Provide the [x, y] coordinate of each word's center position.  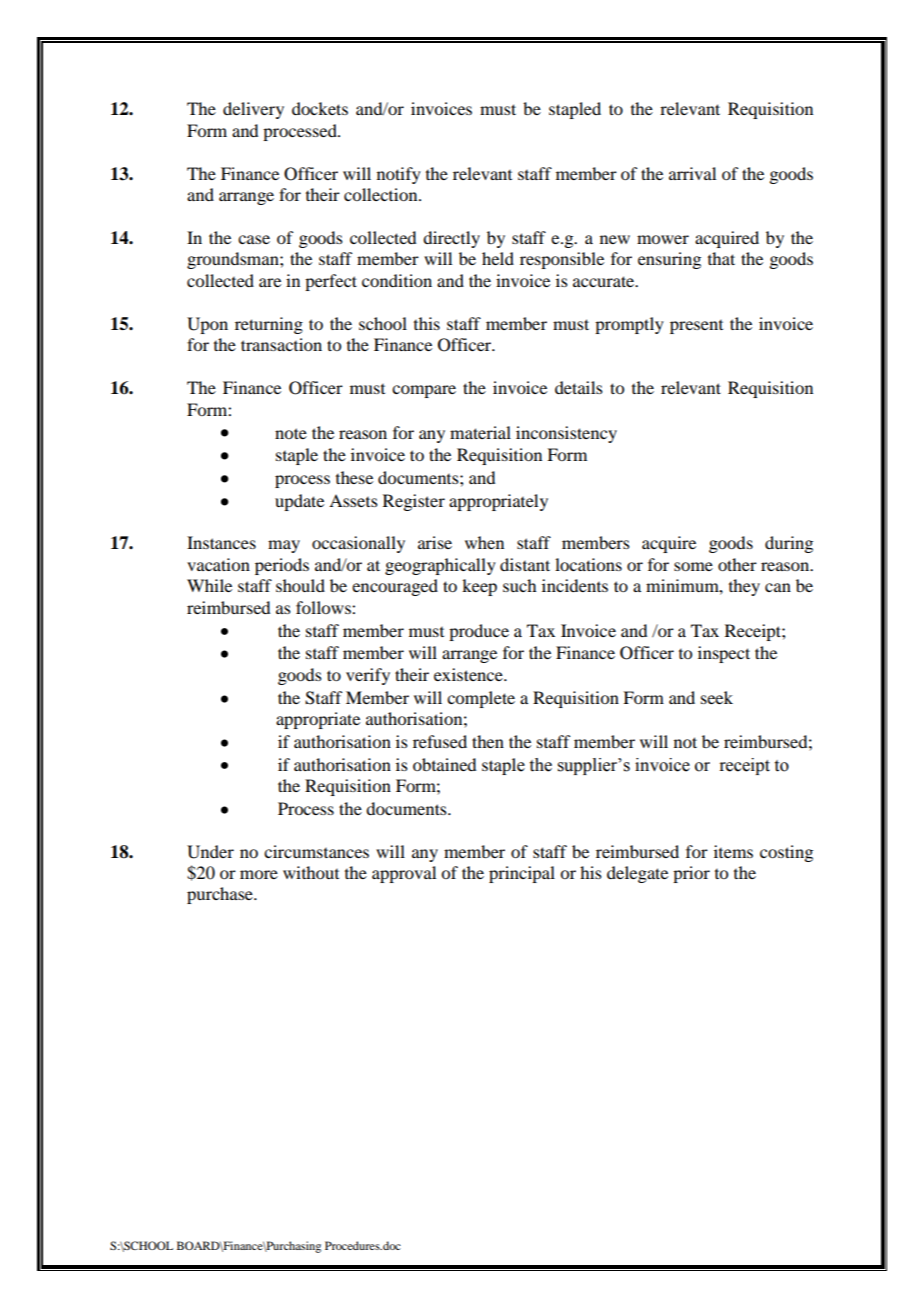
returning [269, 325]
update [299, 502]
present [696, 327]
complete [481, 699]
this [427, 323]
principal [522, 874]
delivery [253, 110]
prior [691, 874]
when [484, 542]
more [259, 874]
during [789, 544]
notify [399, 175]
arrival [692, 173]
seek [717, 697]
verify [368, 676]
